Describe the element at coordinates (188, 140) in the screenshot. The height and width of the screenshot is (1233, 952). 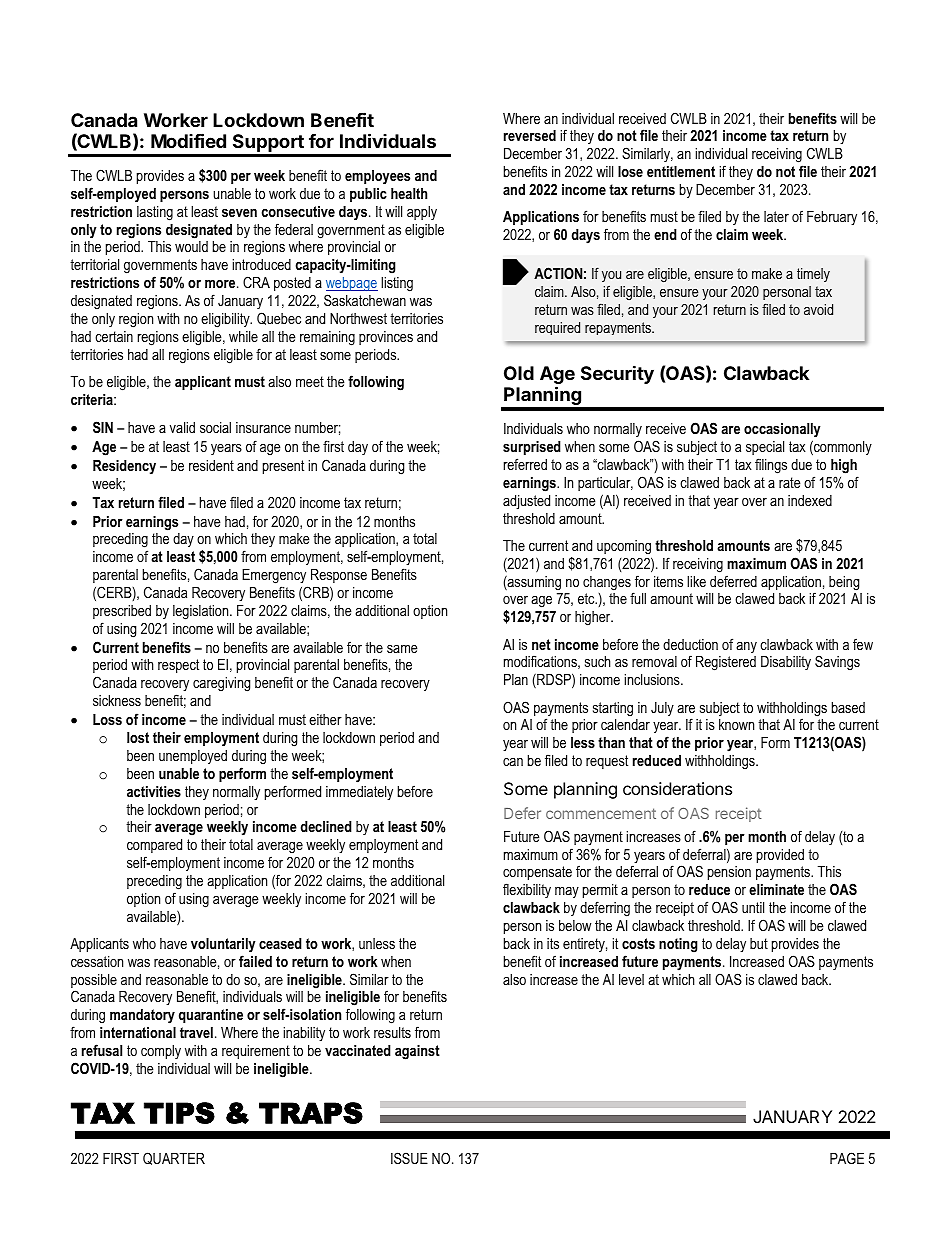
I see `Modified` at that location.
